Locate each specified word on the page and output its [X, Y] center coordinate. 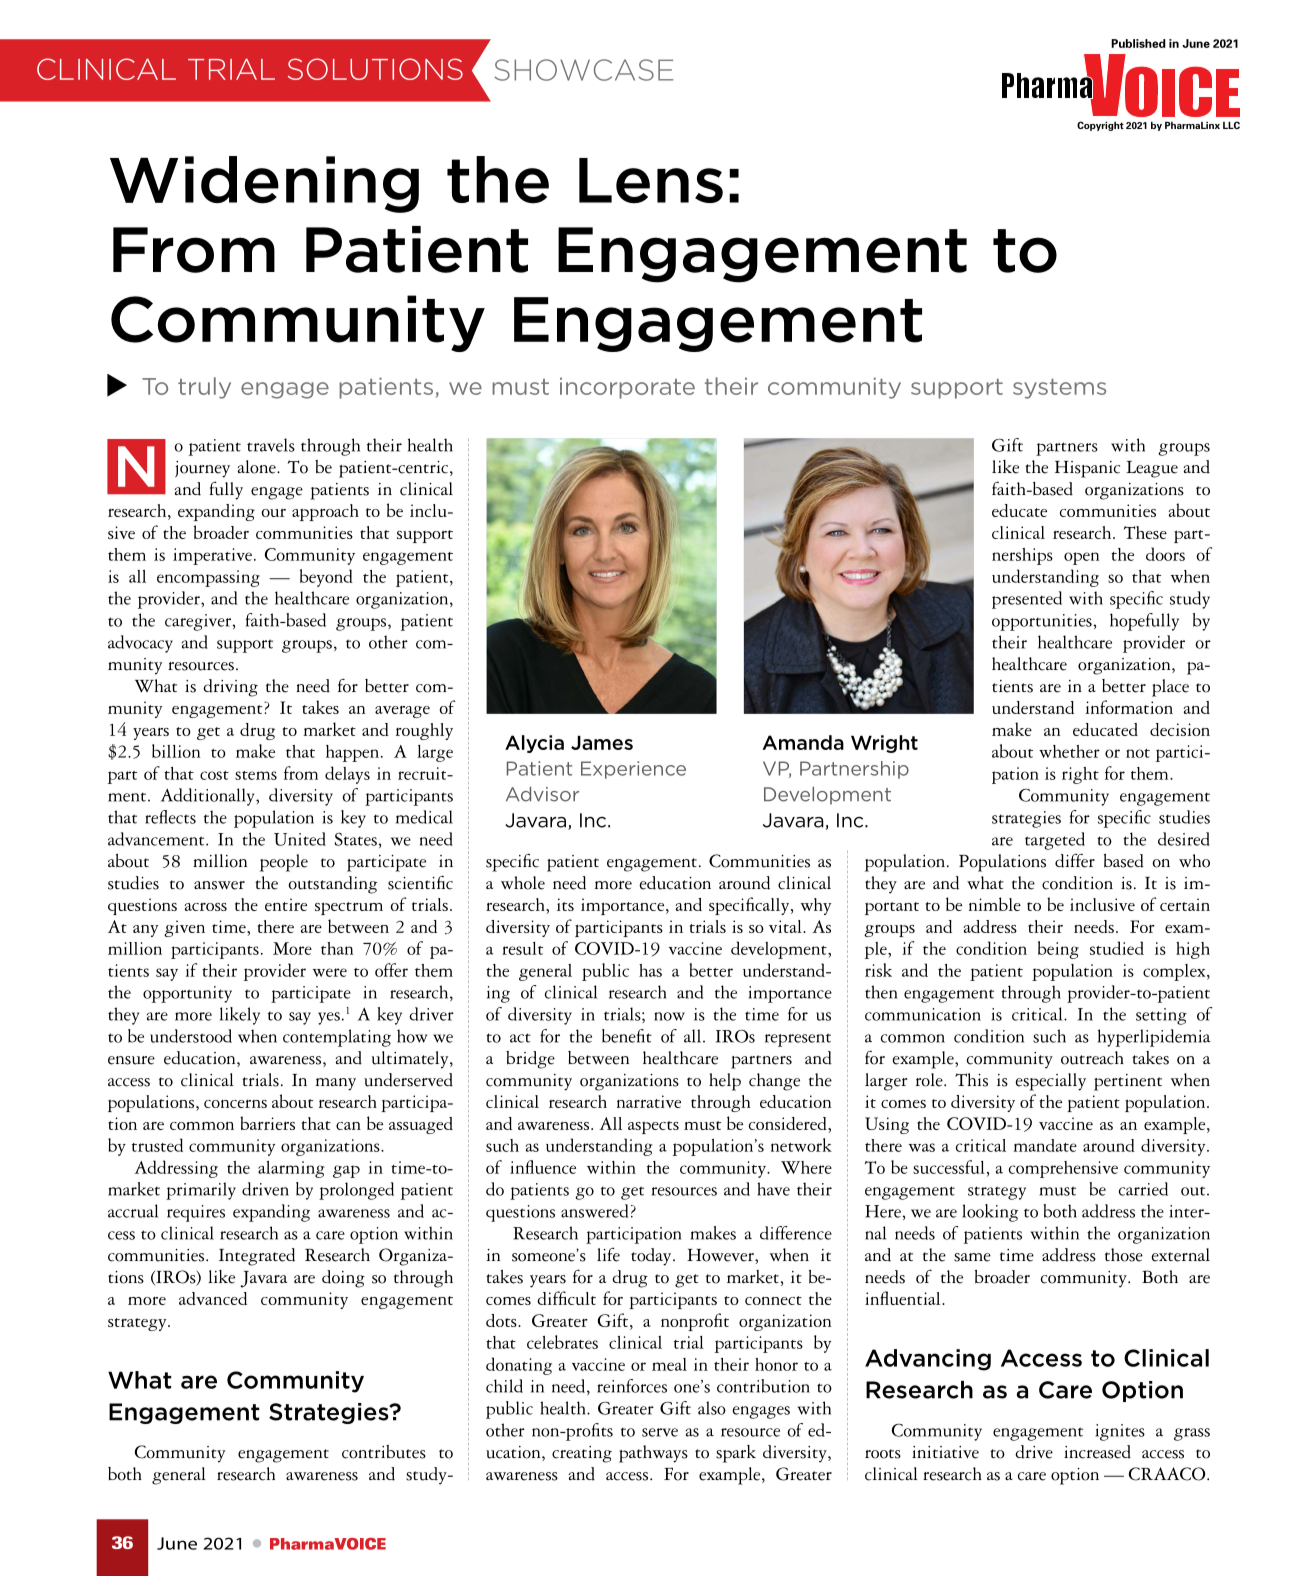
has [650, 970]
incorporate [627, 388]
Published [1138, 43]
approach [325, 512]
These [1145, 532]
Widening [264, 184]
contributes [384, 1452]
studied [1117, 948]
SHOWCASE [583, 70]
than [337, 948]
